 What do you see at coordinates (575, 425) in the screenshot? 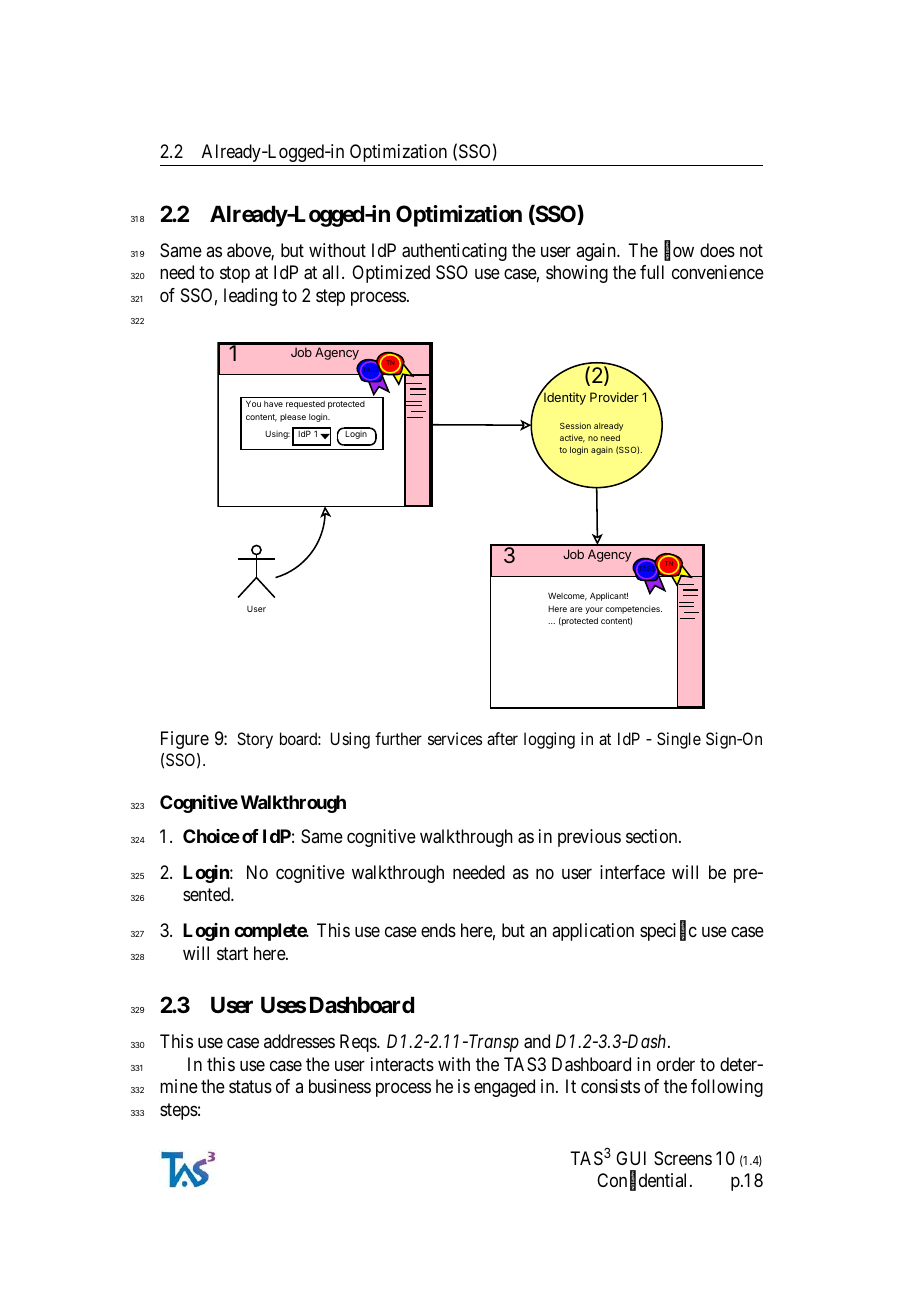
I see `Session` at bounding box center [575, 425].
